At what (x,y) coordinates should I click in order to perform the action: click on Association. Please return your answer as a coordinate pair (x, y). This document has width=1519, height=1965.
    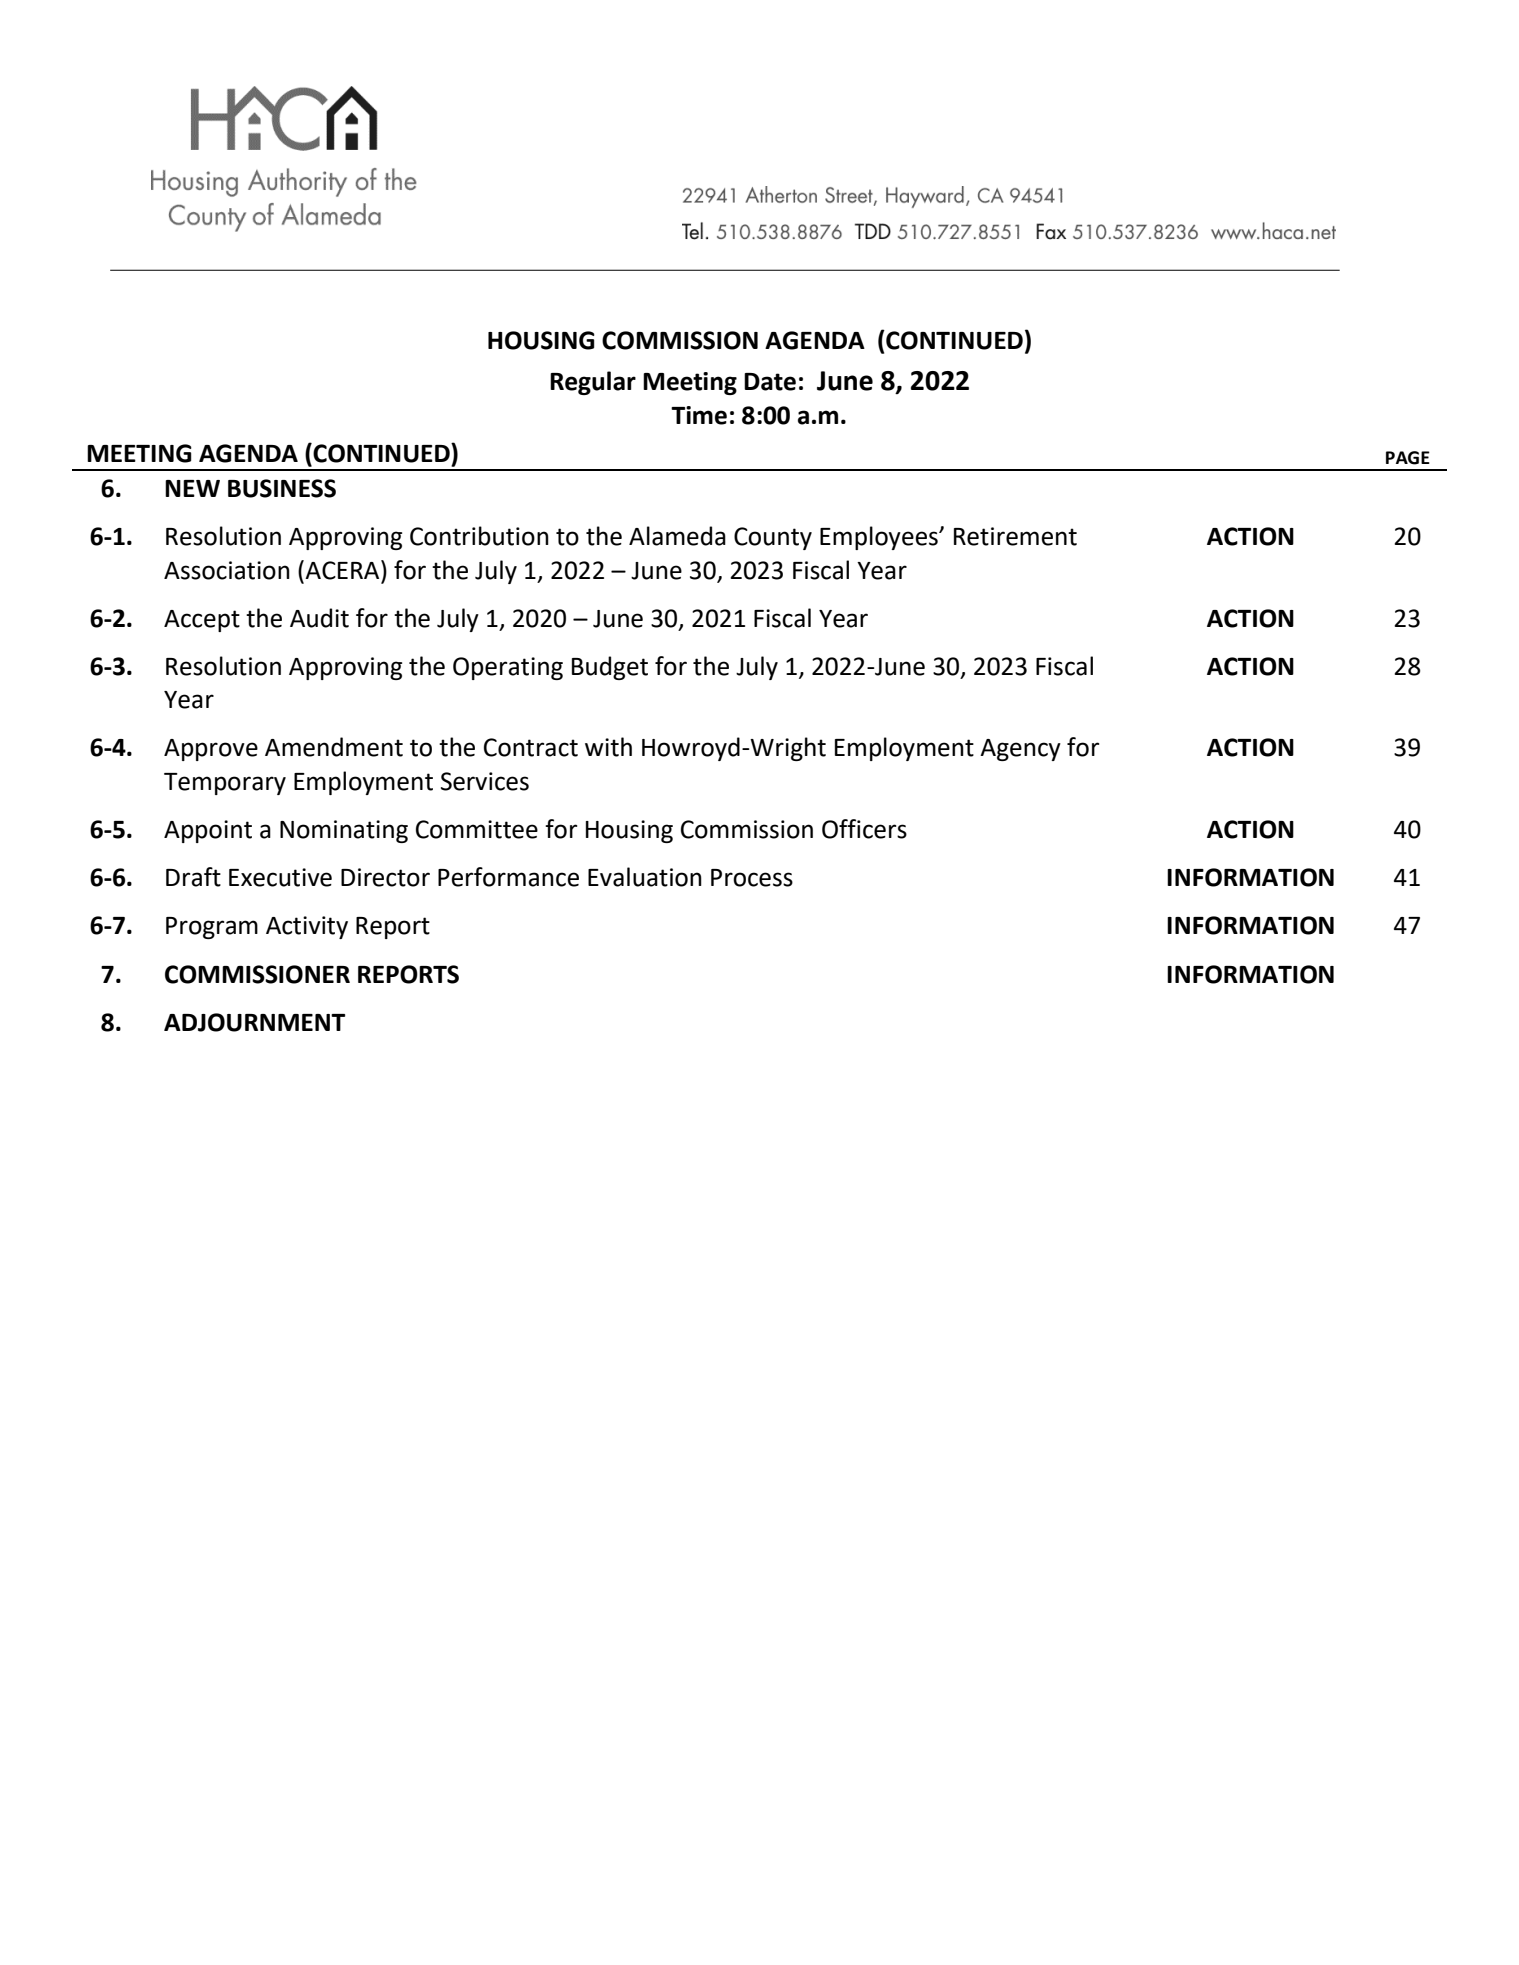
    Looking at the image, I should click on (227, 570).
